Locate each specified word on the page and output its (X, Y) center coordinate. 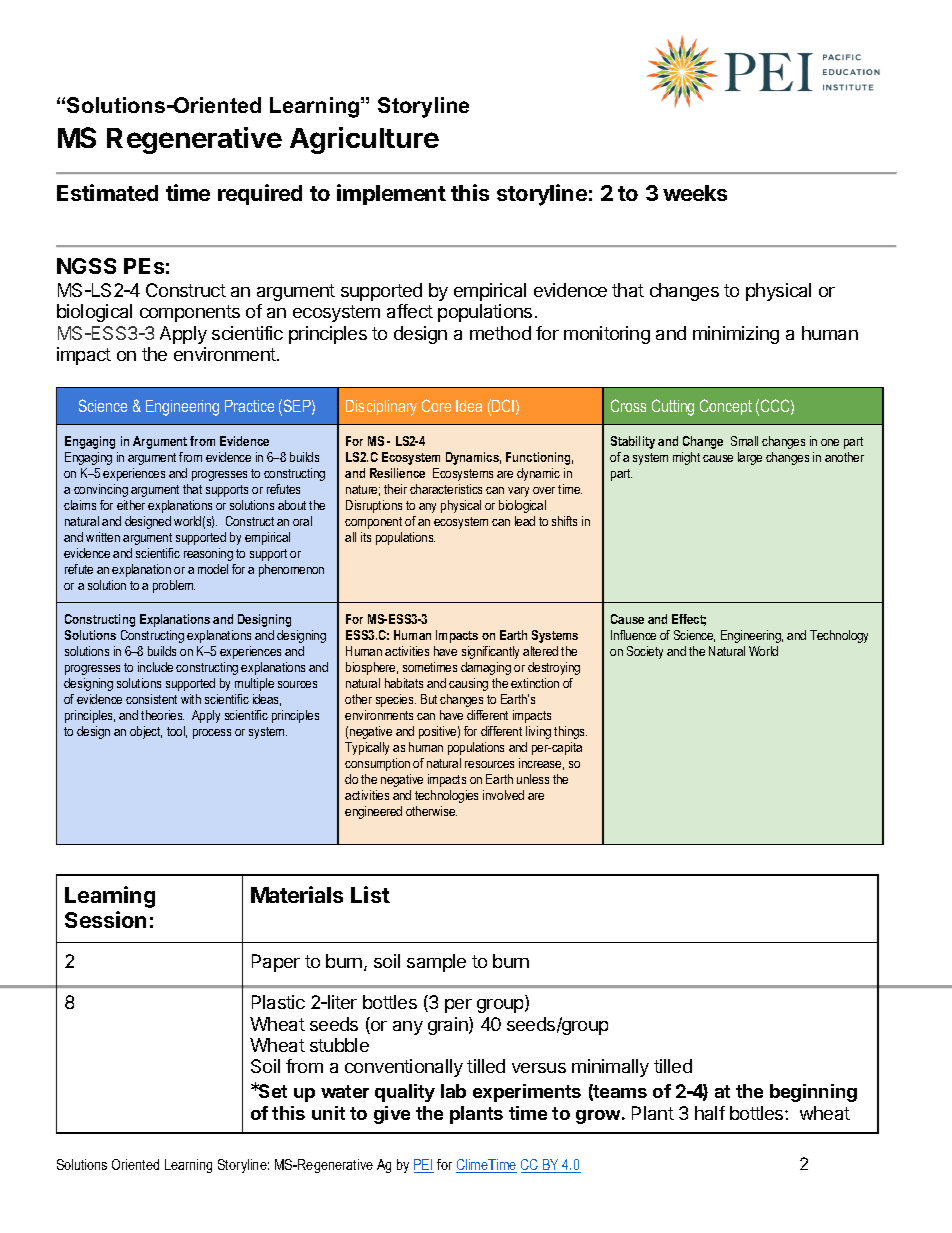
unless (533, 779)
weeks (695, 193)
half (710, 1113)
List (370, 894)
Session (105, 919)
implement (391, 194)
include (155, 667)
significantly (490, 652)
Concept (726, 407)
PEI (424, 1166)
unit (328, 1113)
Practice (249, 406)
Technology (839, 636)
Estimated (107, 192)
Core (436, 405)
